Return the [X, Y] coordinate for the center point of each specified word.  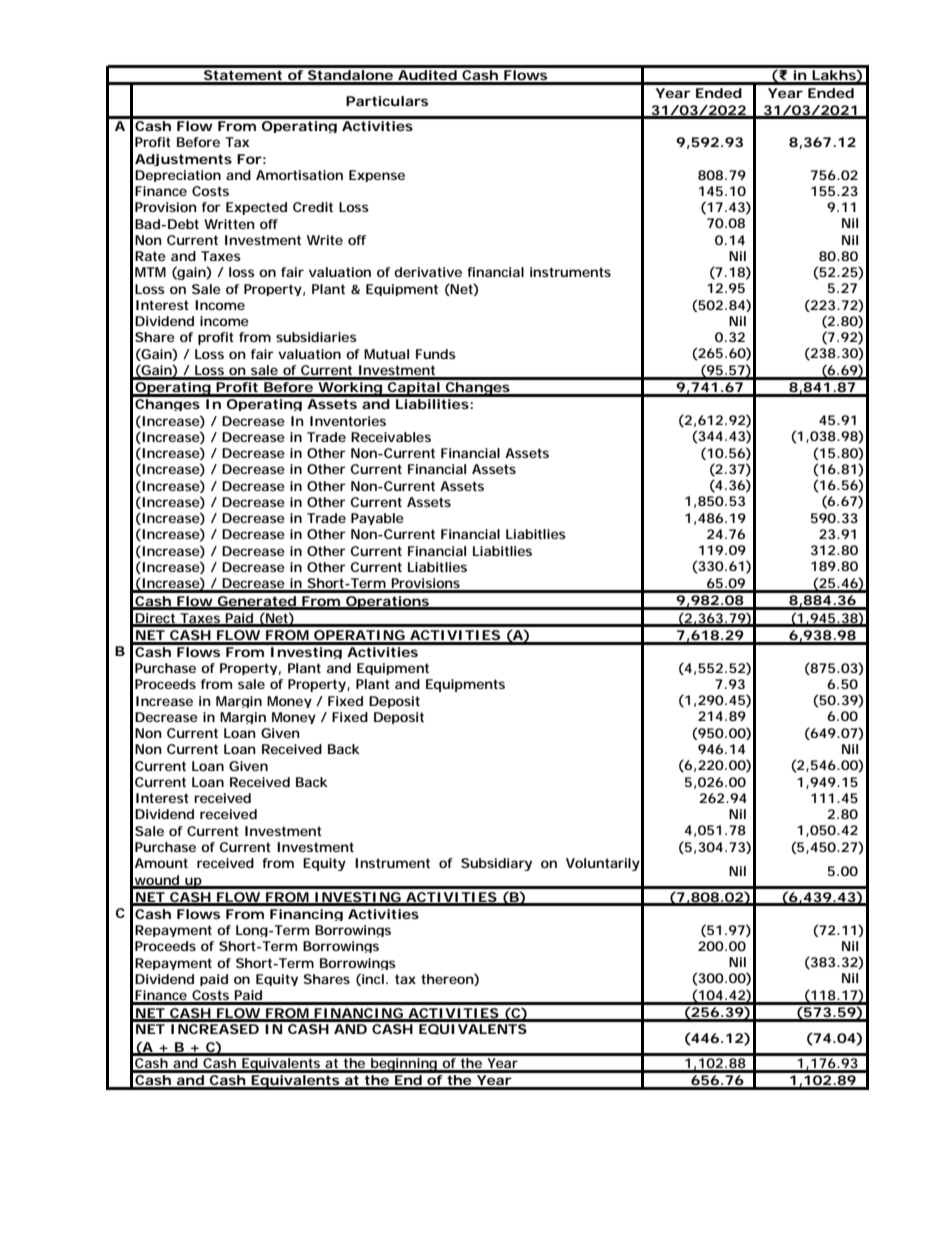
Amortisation [299, 175]
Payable [377, 519]
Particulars [387, 101]
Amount [161, 863]
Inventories [348, 421]
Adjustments [183, 160]
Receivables [391, 437]
